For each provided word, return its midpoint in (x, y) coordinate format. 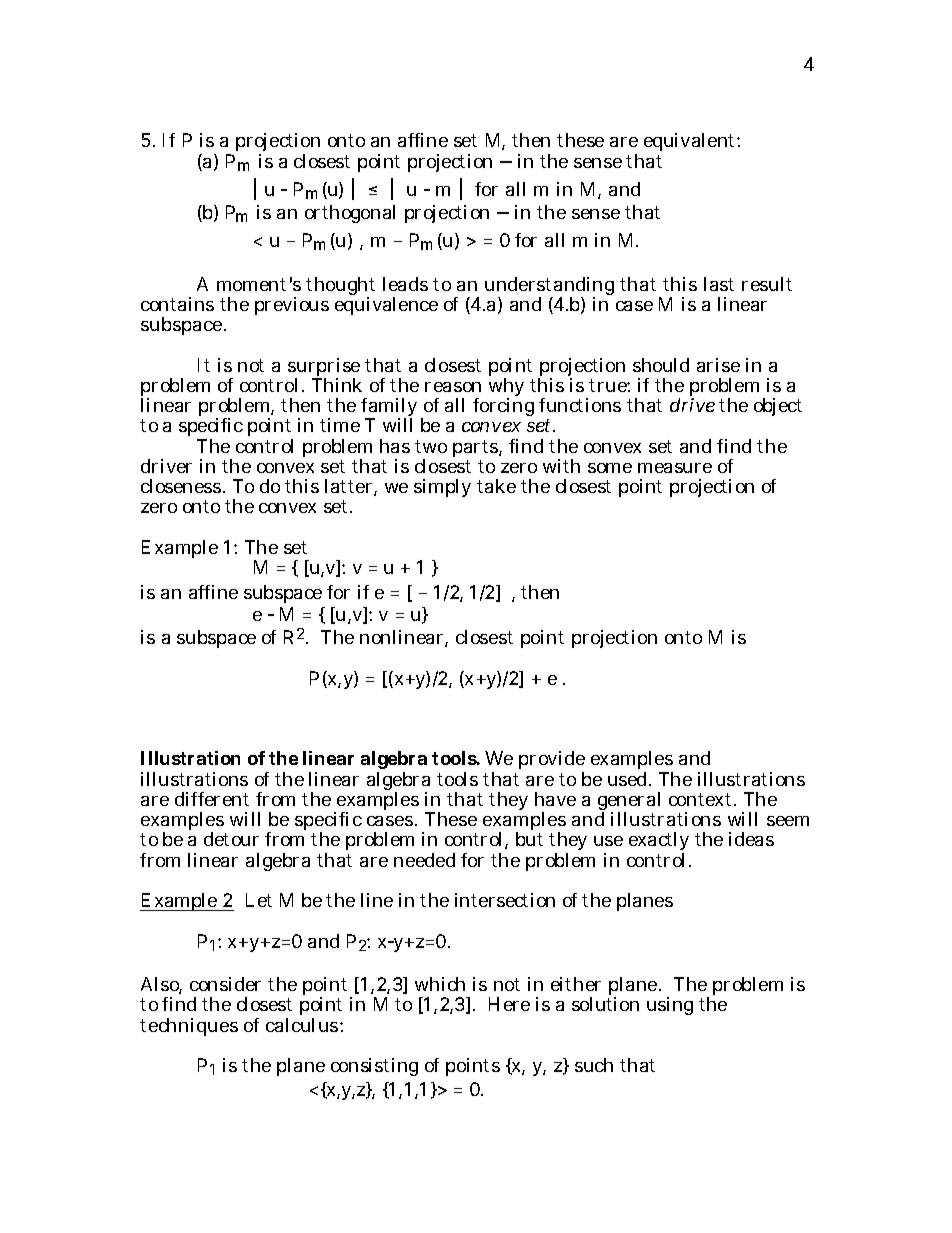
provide (552, 762)
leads (405, 284)
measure (675, 468)
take (496, 486)
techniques (189, 1027)
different (212, 799)
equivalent (691, 142)
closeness (182, 486)
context (702, 799)
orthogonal (350, 214)
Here (509, 1004)
